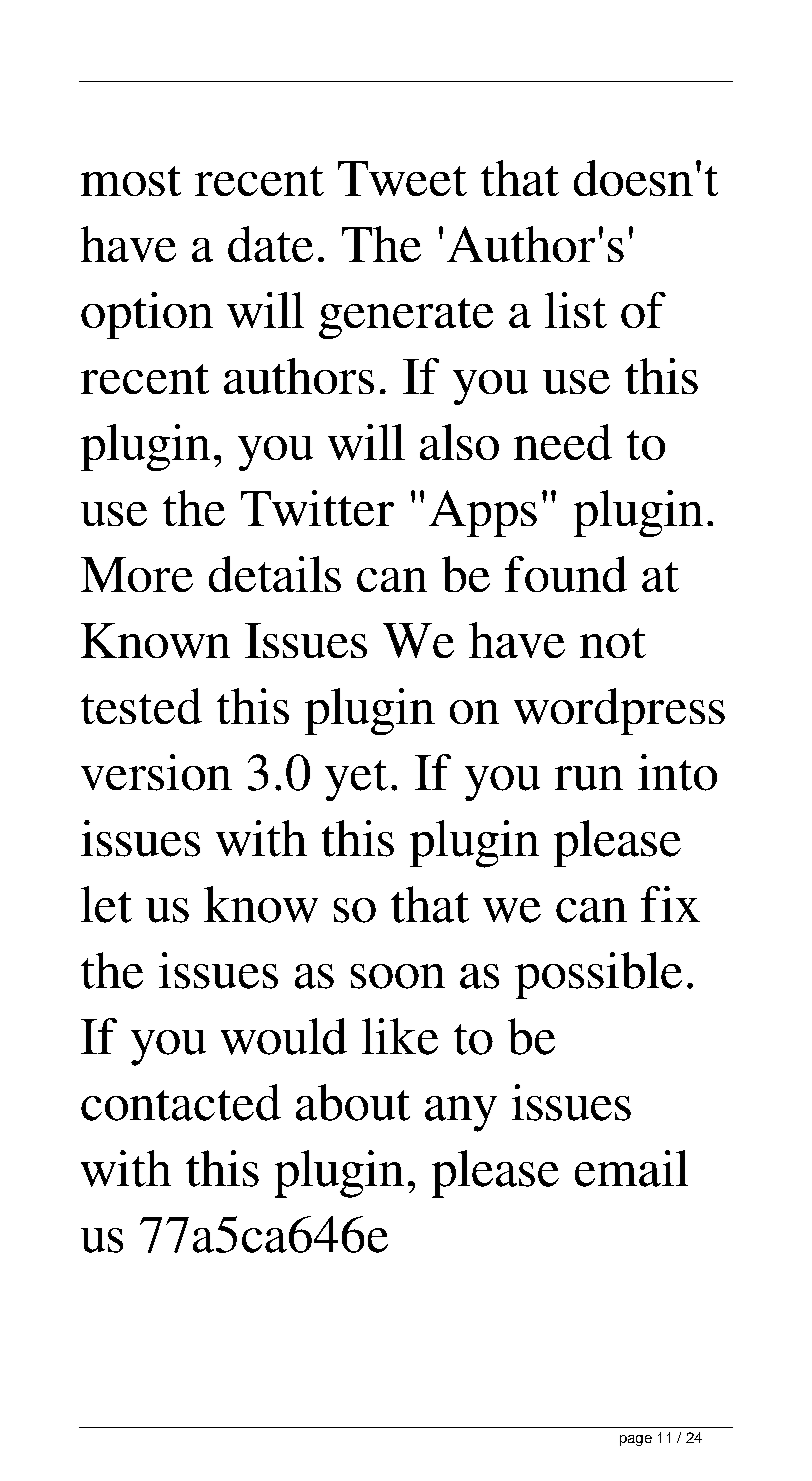 The height and width of the screenshot is (1481, 812). What do you see at coordinates (566, 574) in the screenshot?
I see `found` at bounding box center [566, 574].
